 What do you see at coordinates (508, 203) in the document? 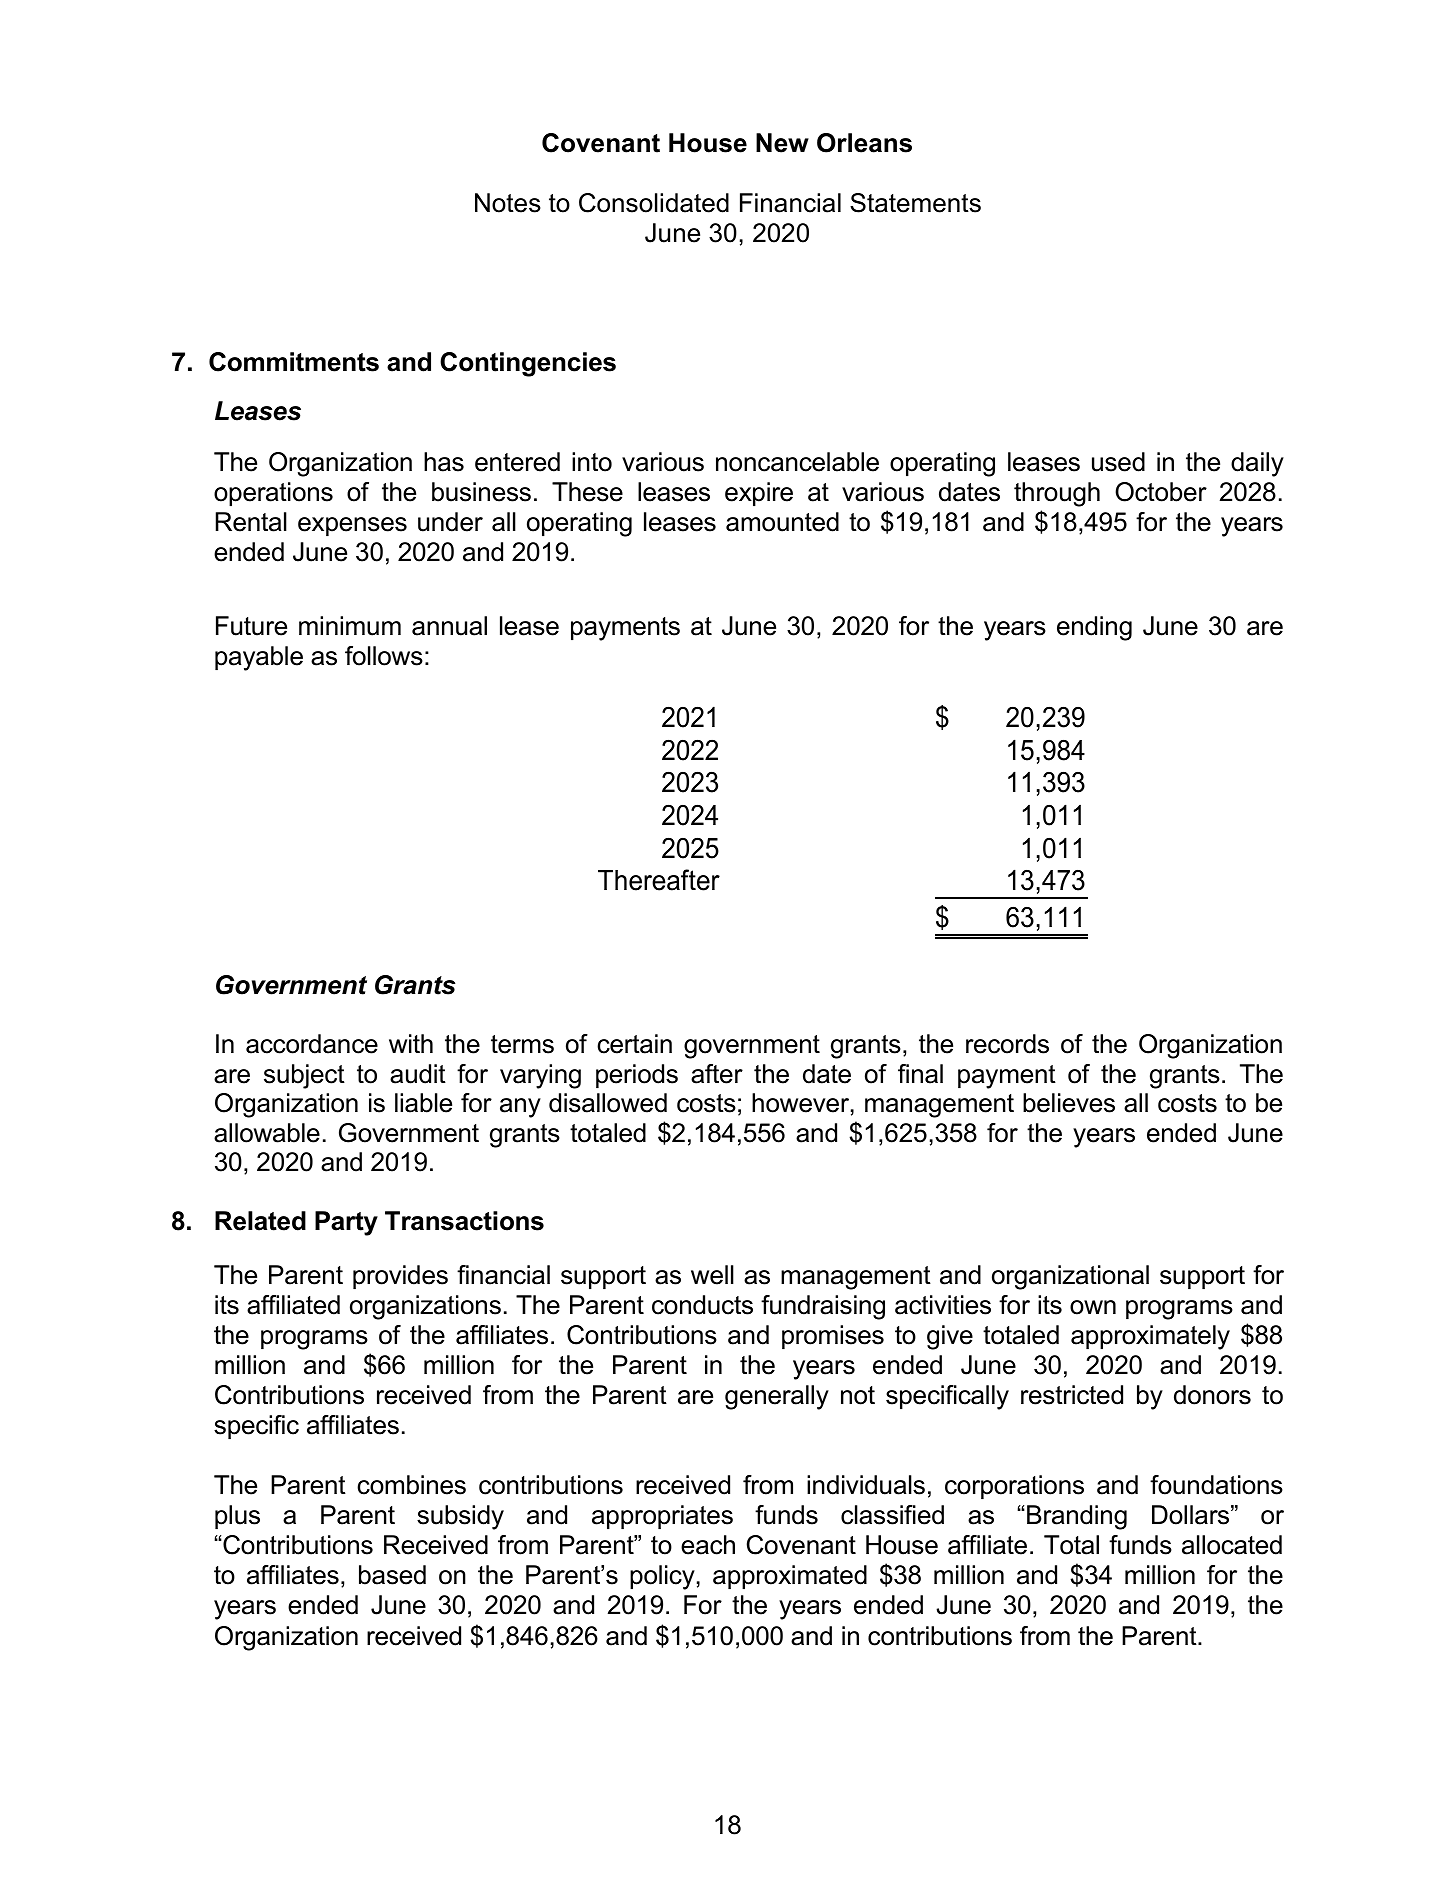
I see `Notes` at bounding box center [508, 203].
